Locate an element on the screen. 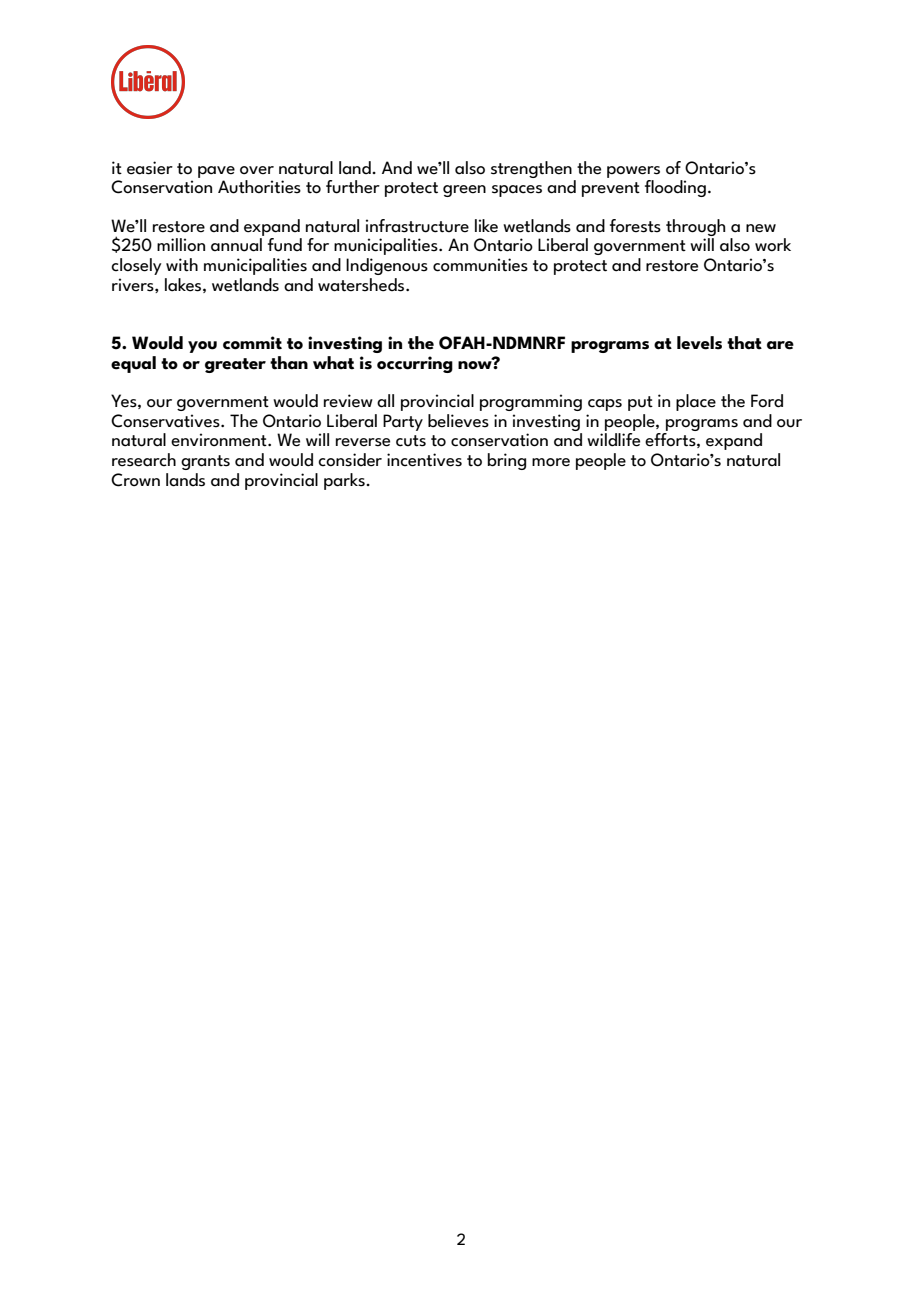 This screenshot has width=924, height=1307. green is located at coordinates (464, 191).
